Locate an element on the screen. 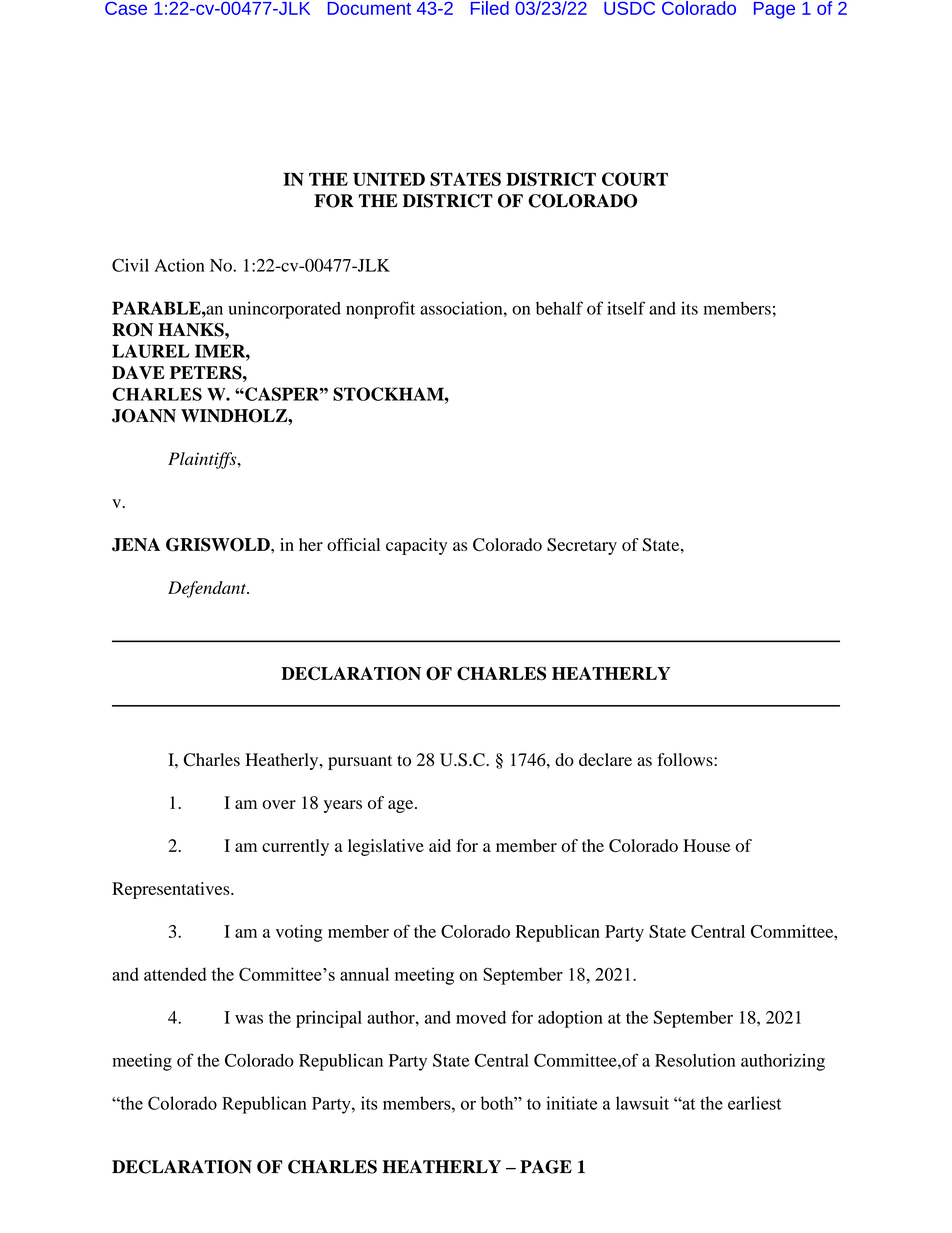 This screenshot has width=952, height=1233. Resolution is located at coordinates (695, 1060).
